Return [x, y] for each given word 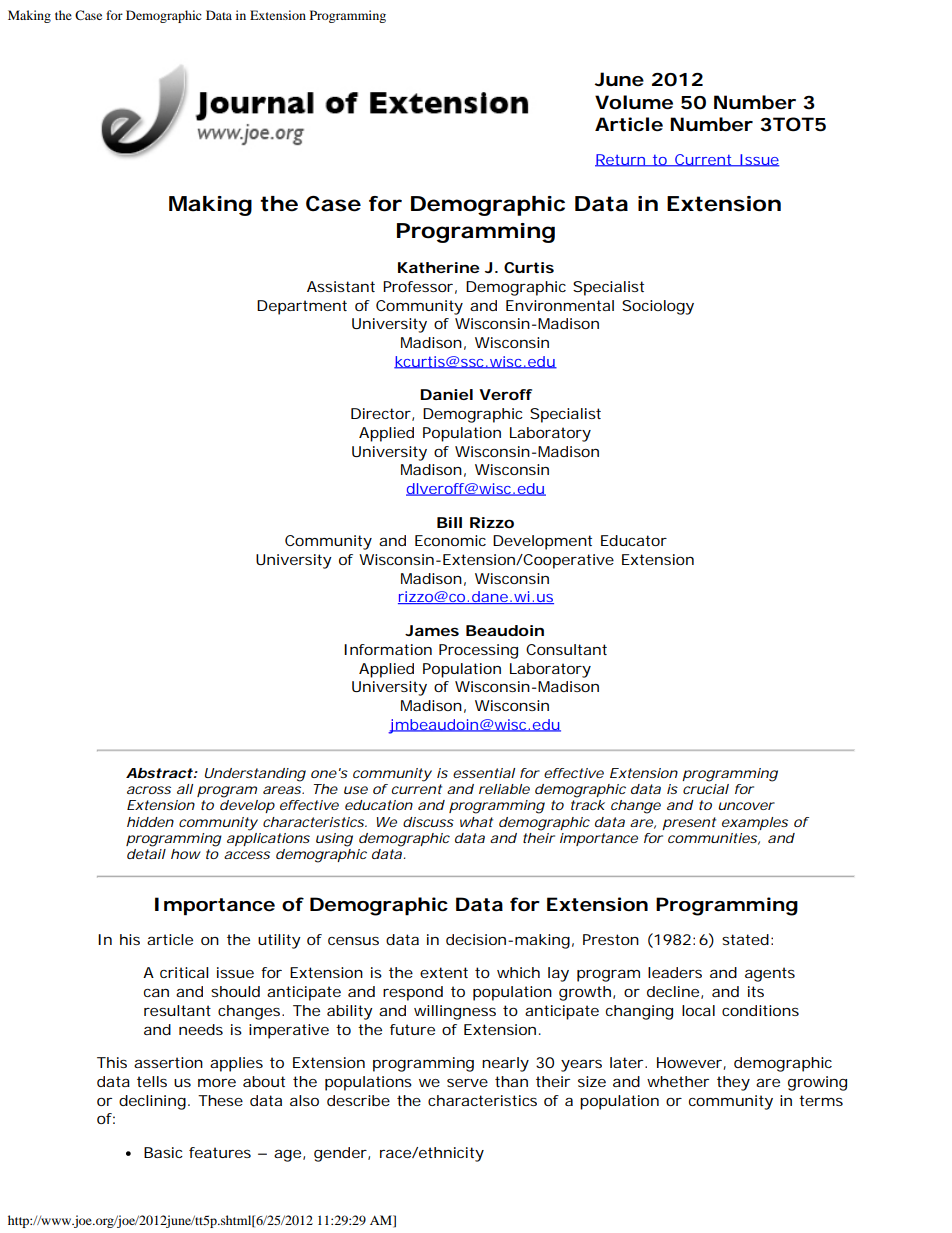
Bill [449, 522]
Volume [634, 102]
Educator [634, 540]
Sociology [658, 307]
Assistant [341, 286]
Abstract [159, 773]
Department [302, 307]
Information [388, 649]
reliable [504, 789]
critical [184, 972]
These [220, 1100]
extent [444, 972]
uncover [746, 806]
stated [745, 939]
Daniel [446, 394]
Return [621, 160]
